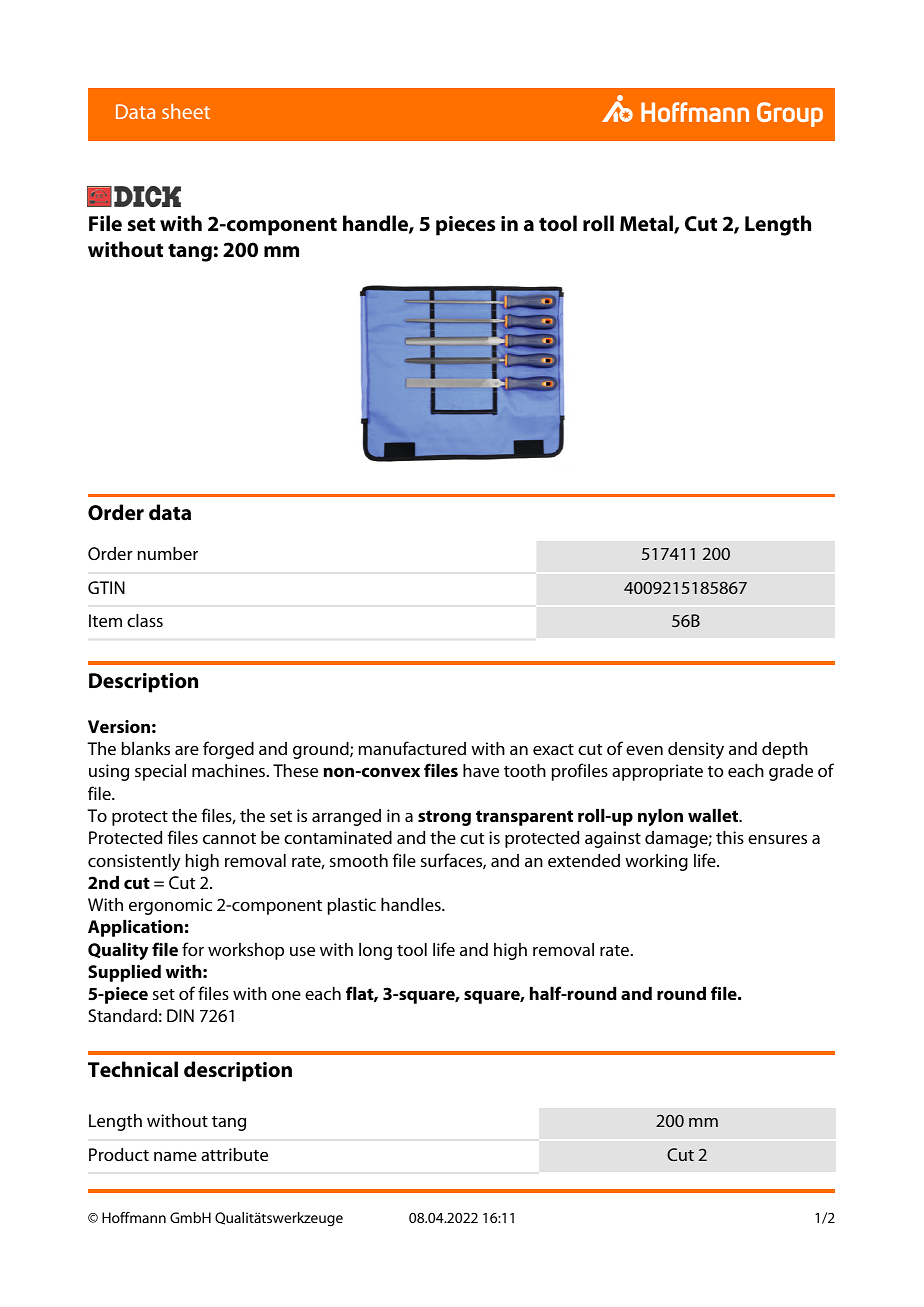 This page has height=1307, width=924. Describe the element at coordinates (696, 750) in the page. I see `density` at that location.
